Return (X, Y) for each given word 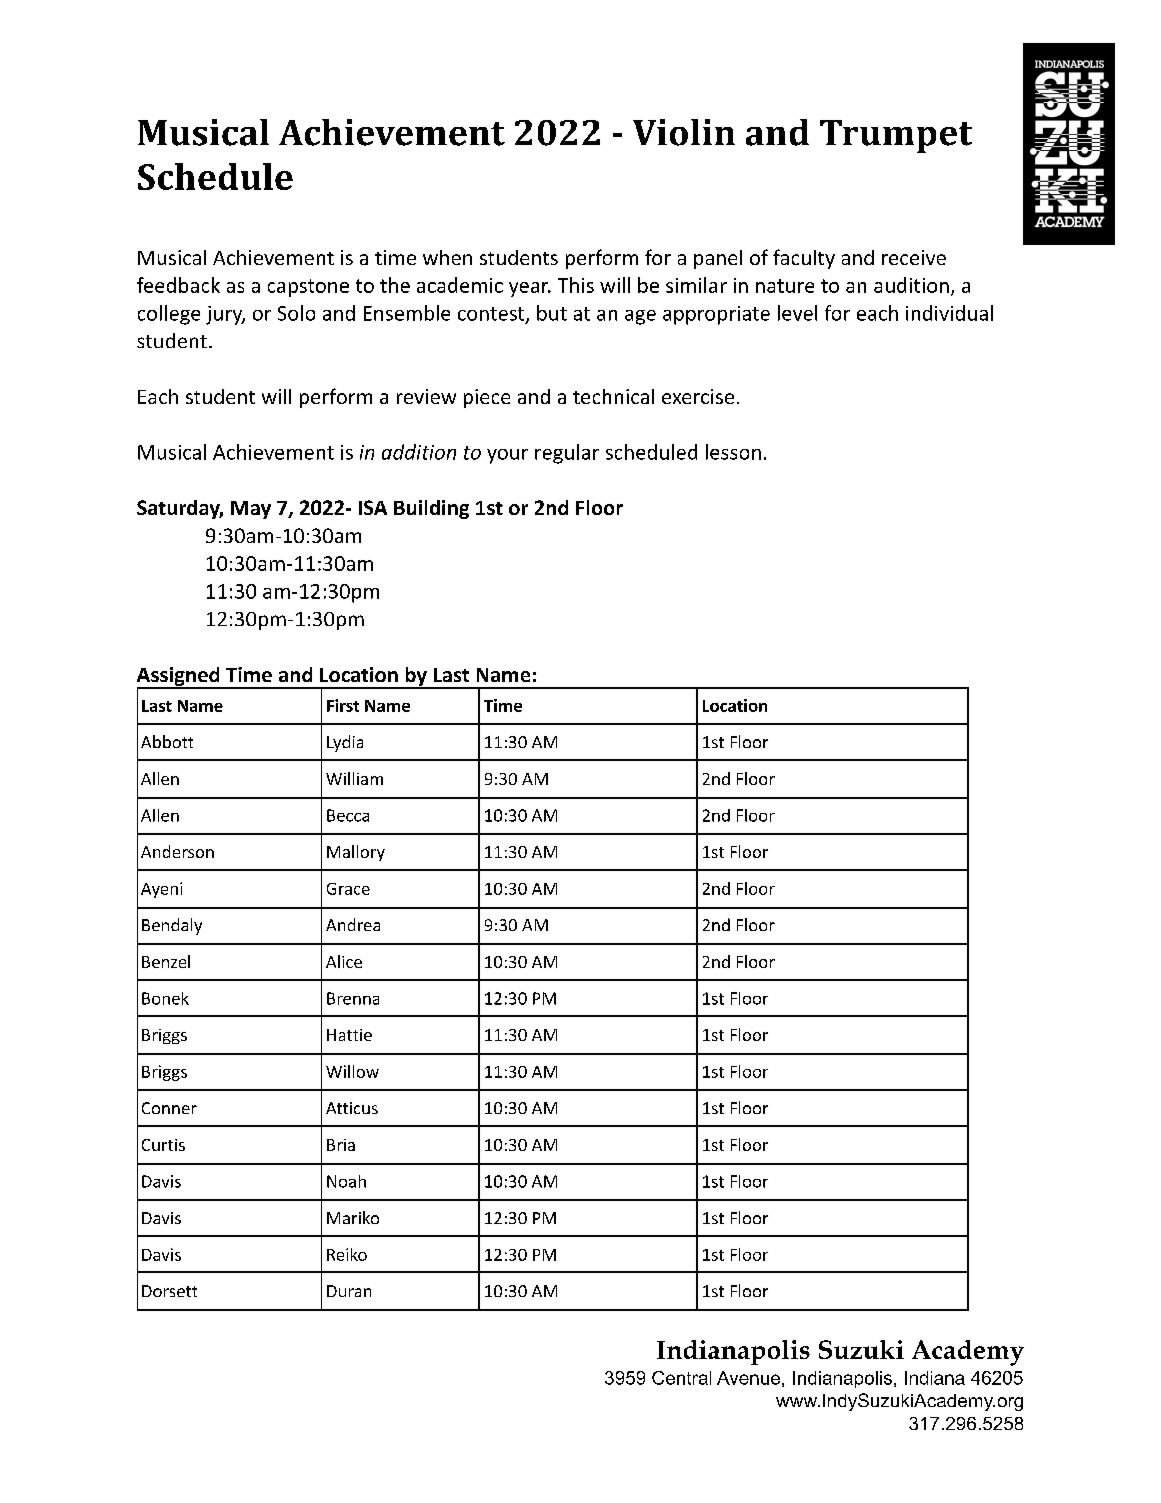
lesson (733, 452)
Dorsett (169, 1291)
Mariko (353, 1217)
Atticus (352, 1108)
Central (681, 1378)
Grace (348, 889)
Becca (348, 815)
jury (225, 315)
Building (431, 509)
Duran (349, 1291)
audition (911, 285)
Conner (169, 1108)
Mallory (356, 853)
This (576, 285)
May (251, 510)
